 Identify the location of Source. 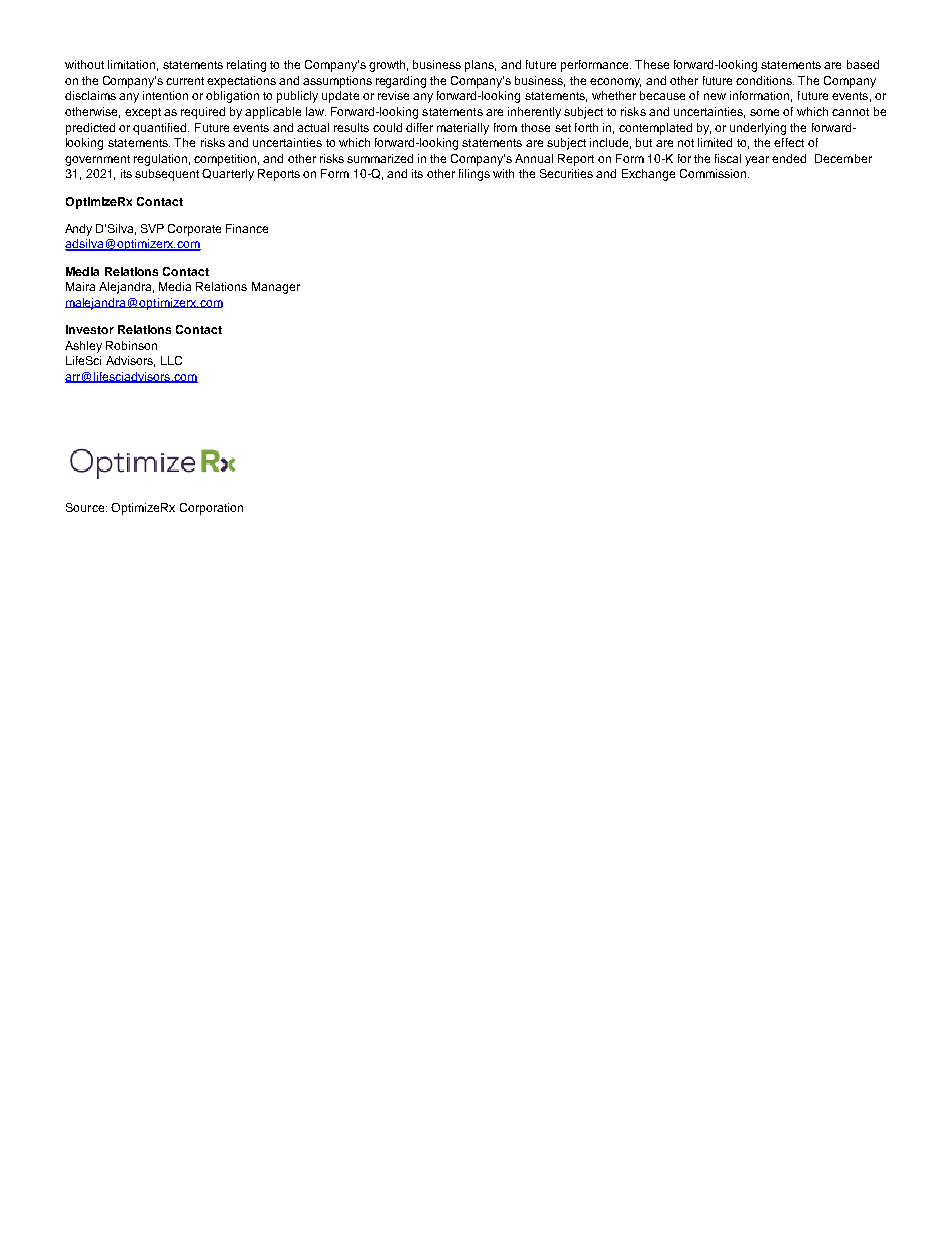
(86, 507).
